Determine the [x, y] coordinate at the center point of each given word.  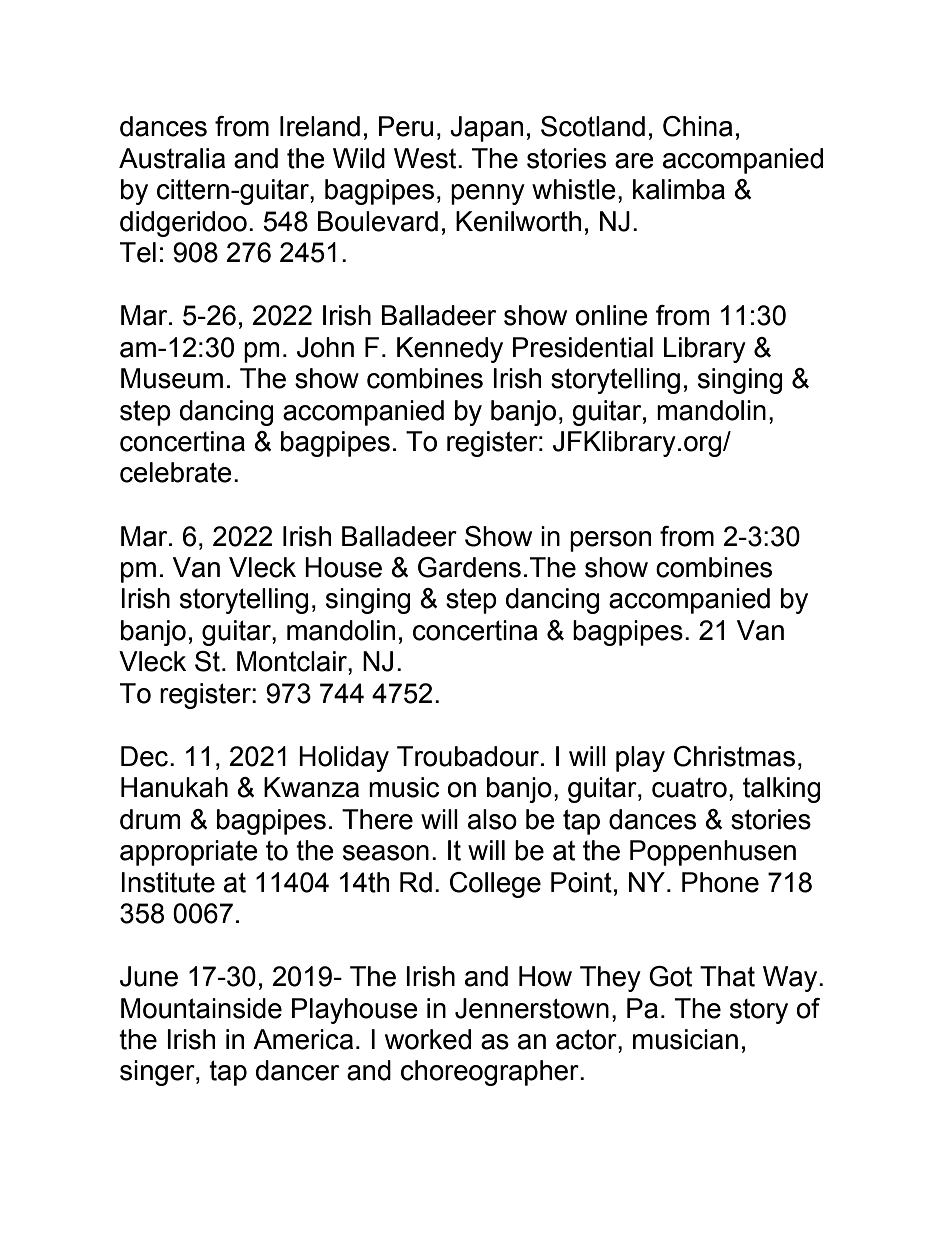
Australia [172, 158]
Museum [172, 378]
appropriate [189, 853]
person [610, 541]
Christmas [734, 756]
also [492, 819]
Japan [486, 129]
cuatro [689, 788]
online [611, 315]
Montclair [293, 661]
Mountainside [201, 1008]
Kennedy [450, 350]
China [698, 126]
